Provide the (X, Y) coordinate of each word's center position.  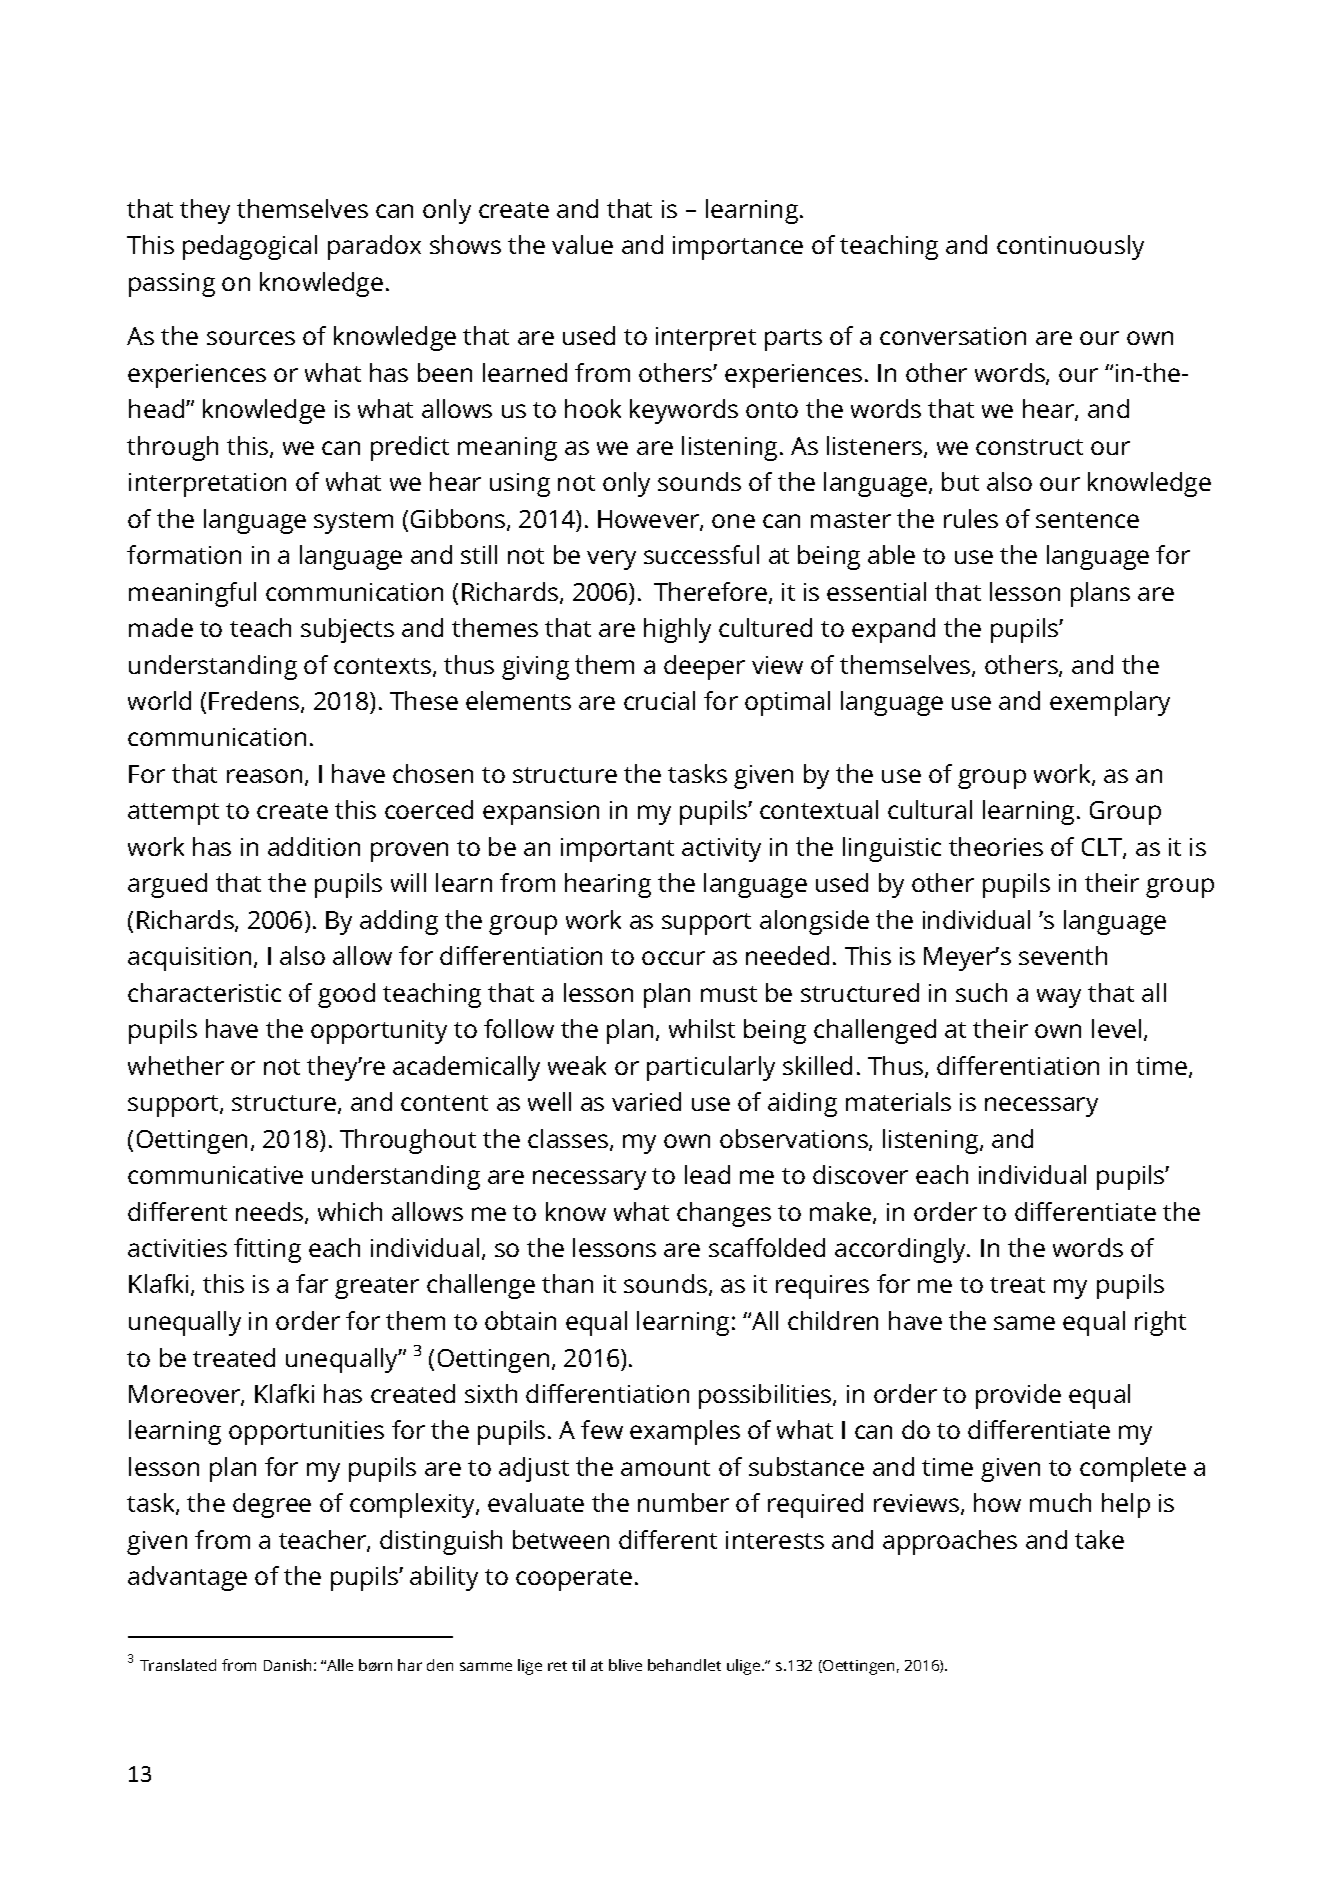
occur (673, 958)
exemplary (1110, 703)
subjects (347, 630)
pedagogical (250, 247)
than (567, 1283)
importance (738, 248)
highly (677, 630)
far (312, 1283)
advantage (187, 1578)
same (1024, 1323)
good (346, 995)
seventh (1063, 955)
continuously (1070, 247)
